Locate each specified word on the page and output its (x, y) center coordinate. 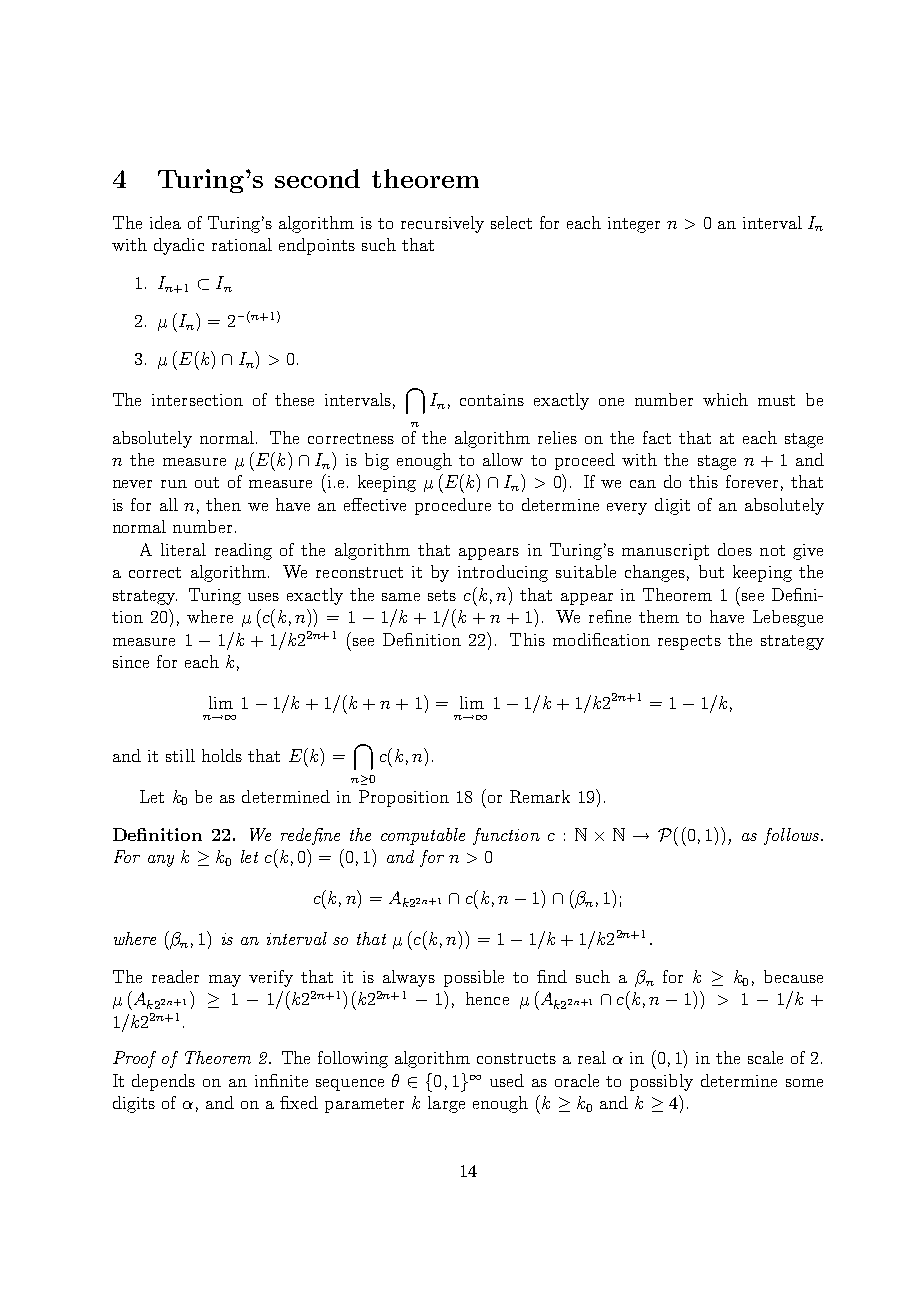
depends (163, 1082)
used (507, 1080)
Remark (540, 796)
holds (222, 755)
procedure (453, 506)
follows (791, 836)
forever (752, 481)
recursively (442, 224)
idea (165, 222)
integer (634, 225)
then (223, 504)
